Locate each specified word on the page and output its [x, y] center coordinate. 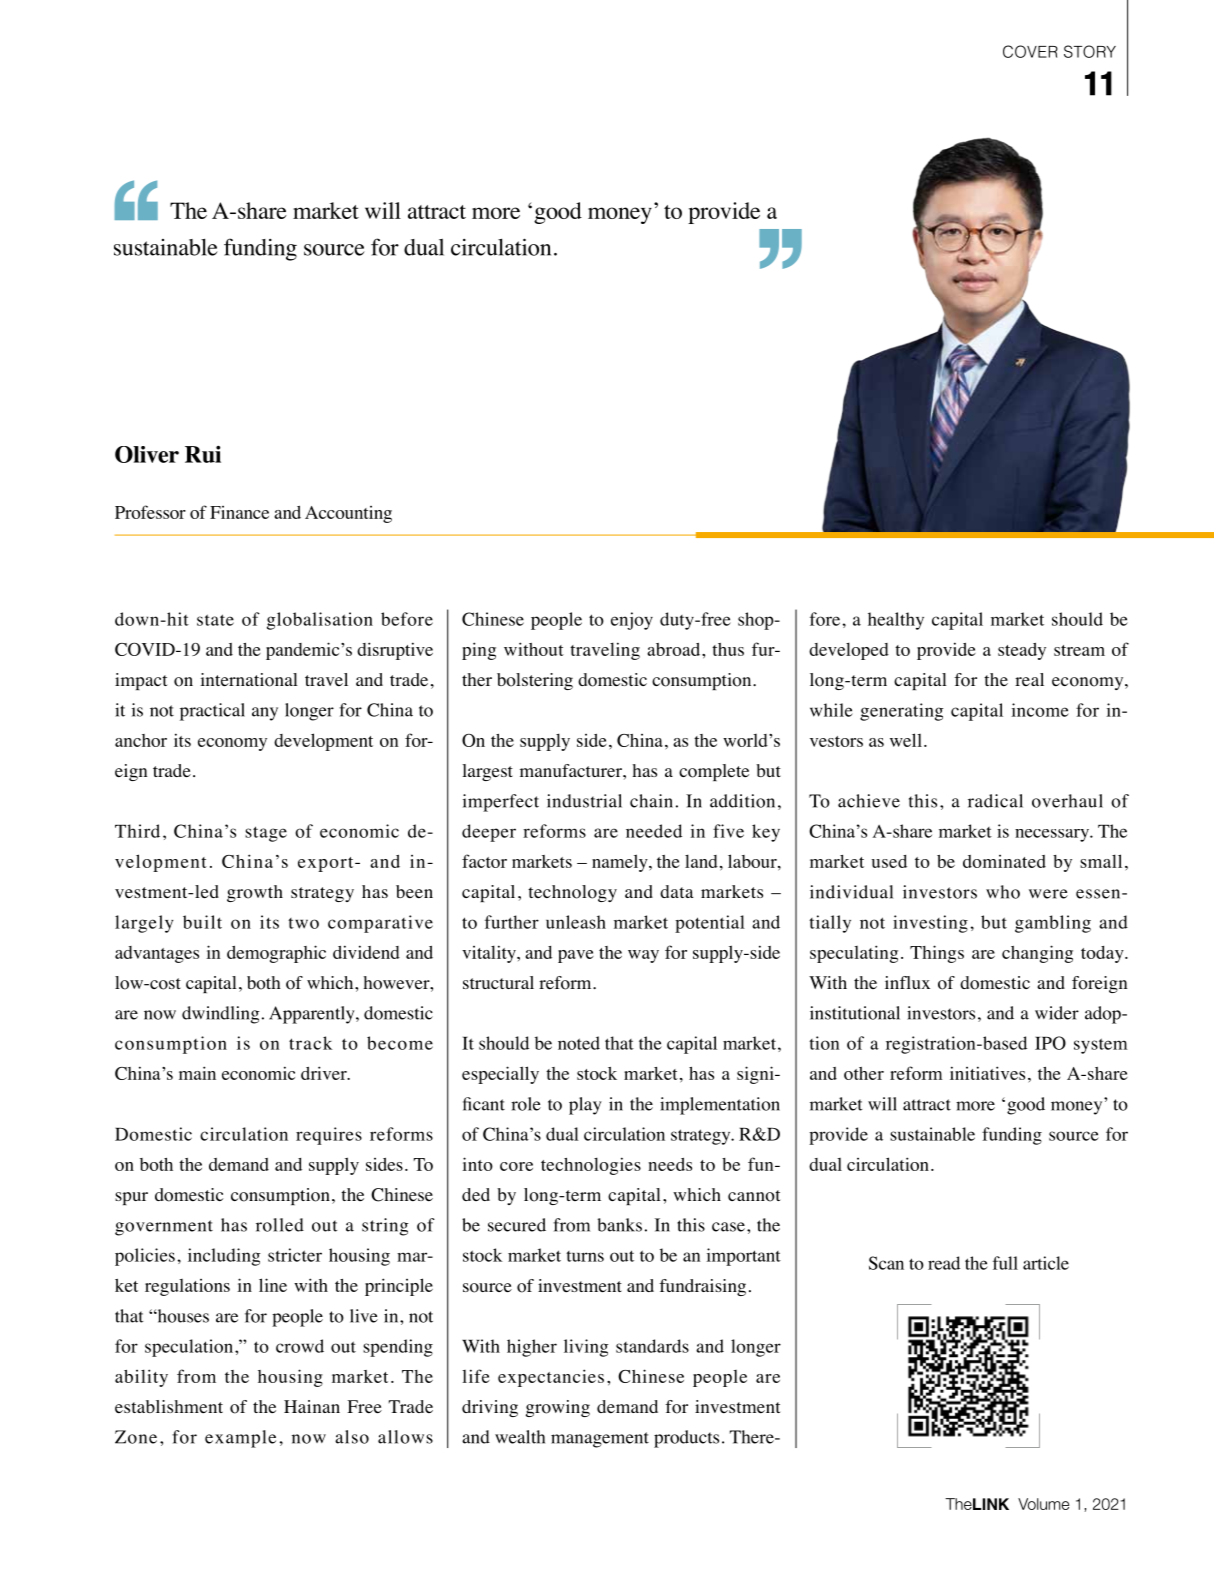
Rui [203, 454]
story [1090, 51]
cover [1030, 51]
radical [995, 801]
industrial [584, 801]
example [240, 1439]
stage [266, 834]
